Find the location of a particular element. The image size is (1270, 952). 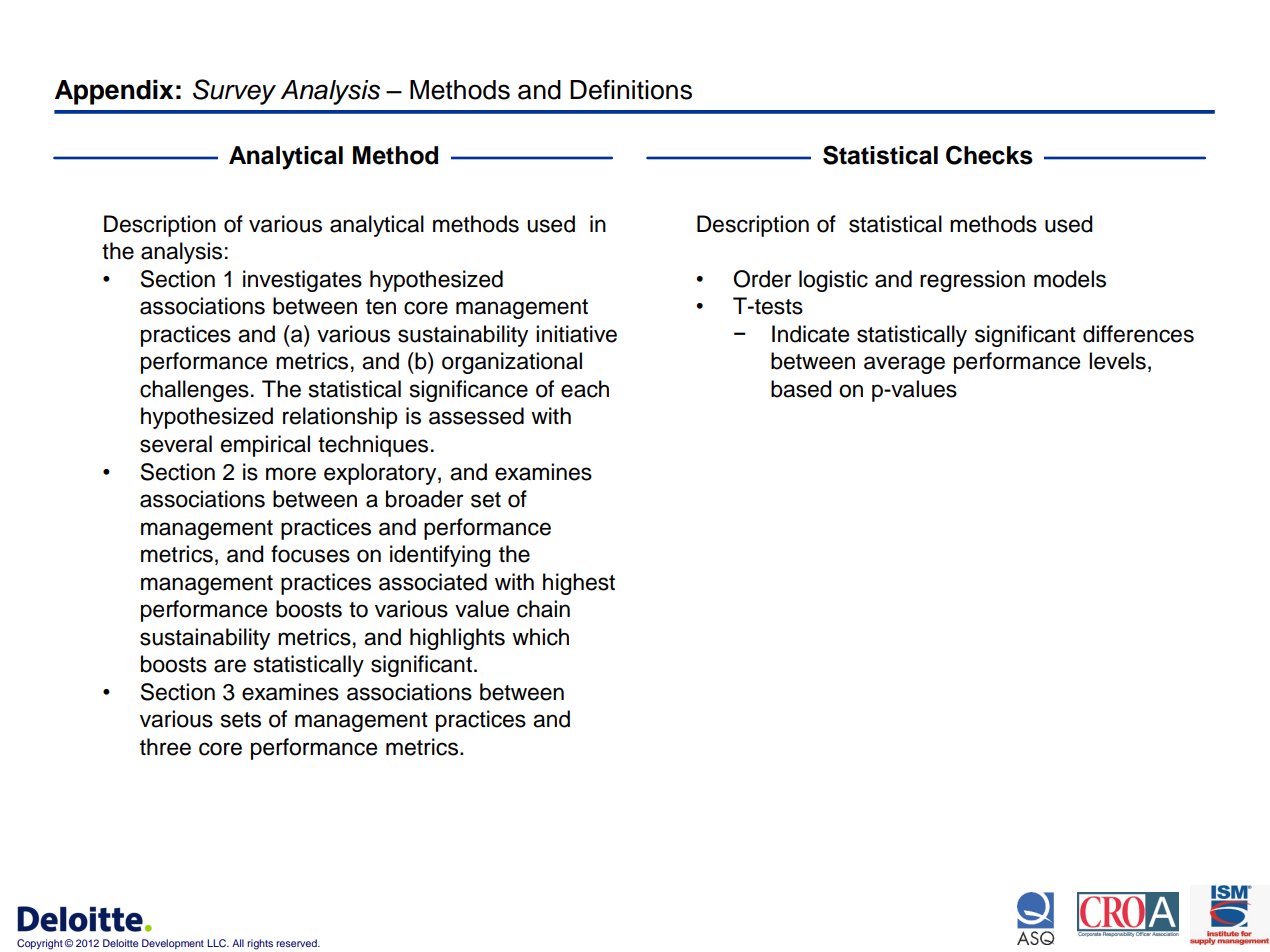

Checks is located at coordinates (989, 155).
